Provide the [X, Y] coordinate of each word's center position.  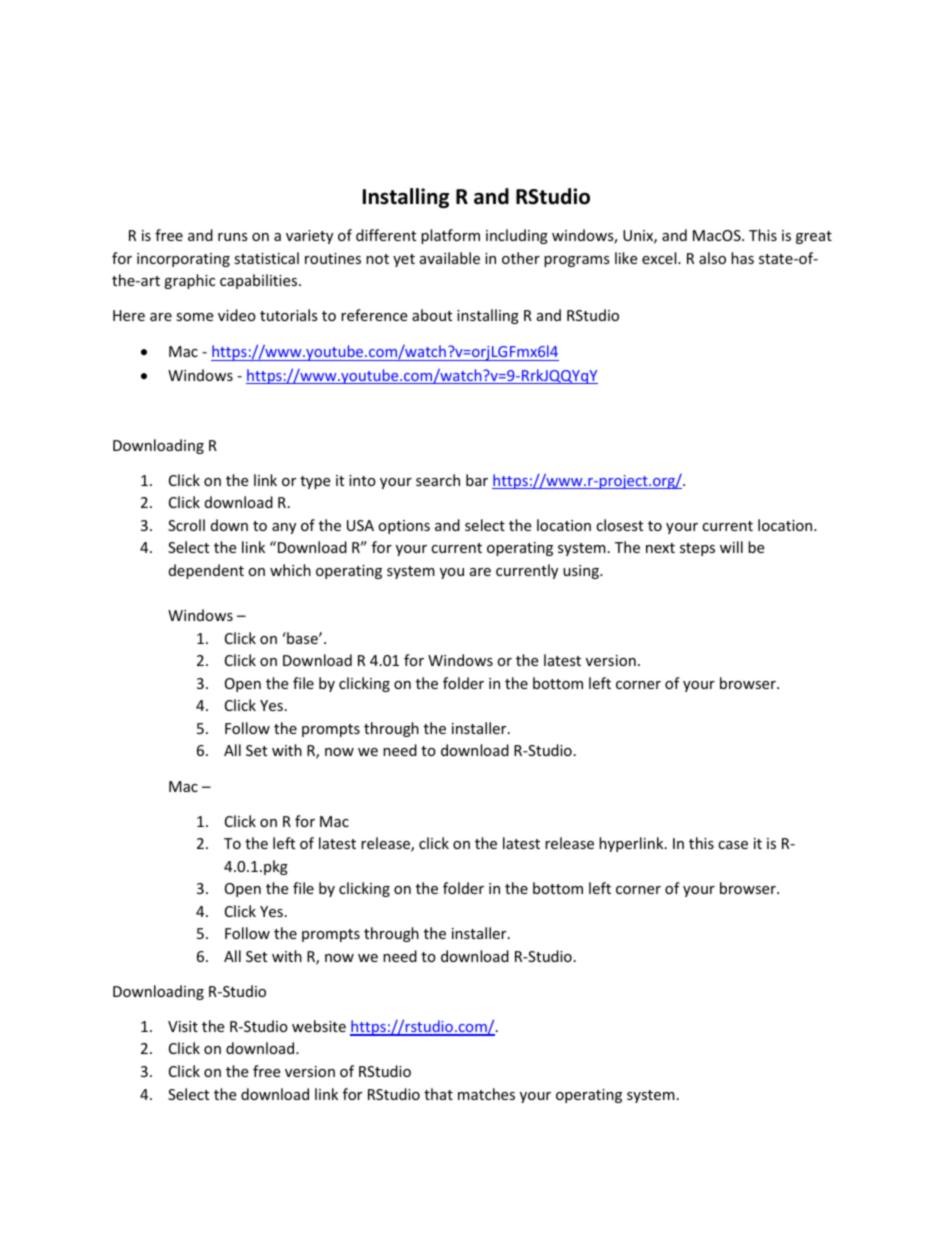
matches [486, 1094]
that [438, 1094]
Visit [183, 1026]
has [742, 258]
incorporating [183, 260]
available [450, 258]
